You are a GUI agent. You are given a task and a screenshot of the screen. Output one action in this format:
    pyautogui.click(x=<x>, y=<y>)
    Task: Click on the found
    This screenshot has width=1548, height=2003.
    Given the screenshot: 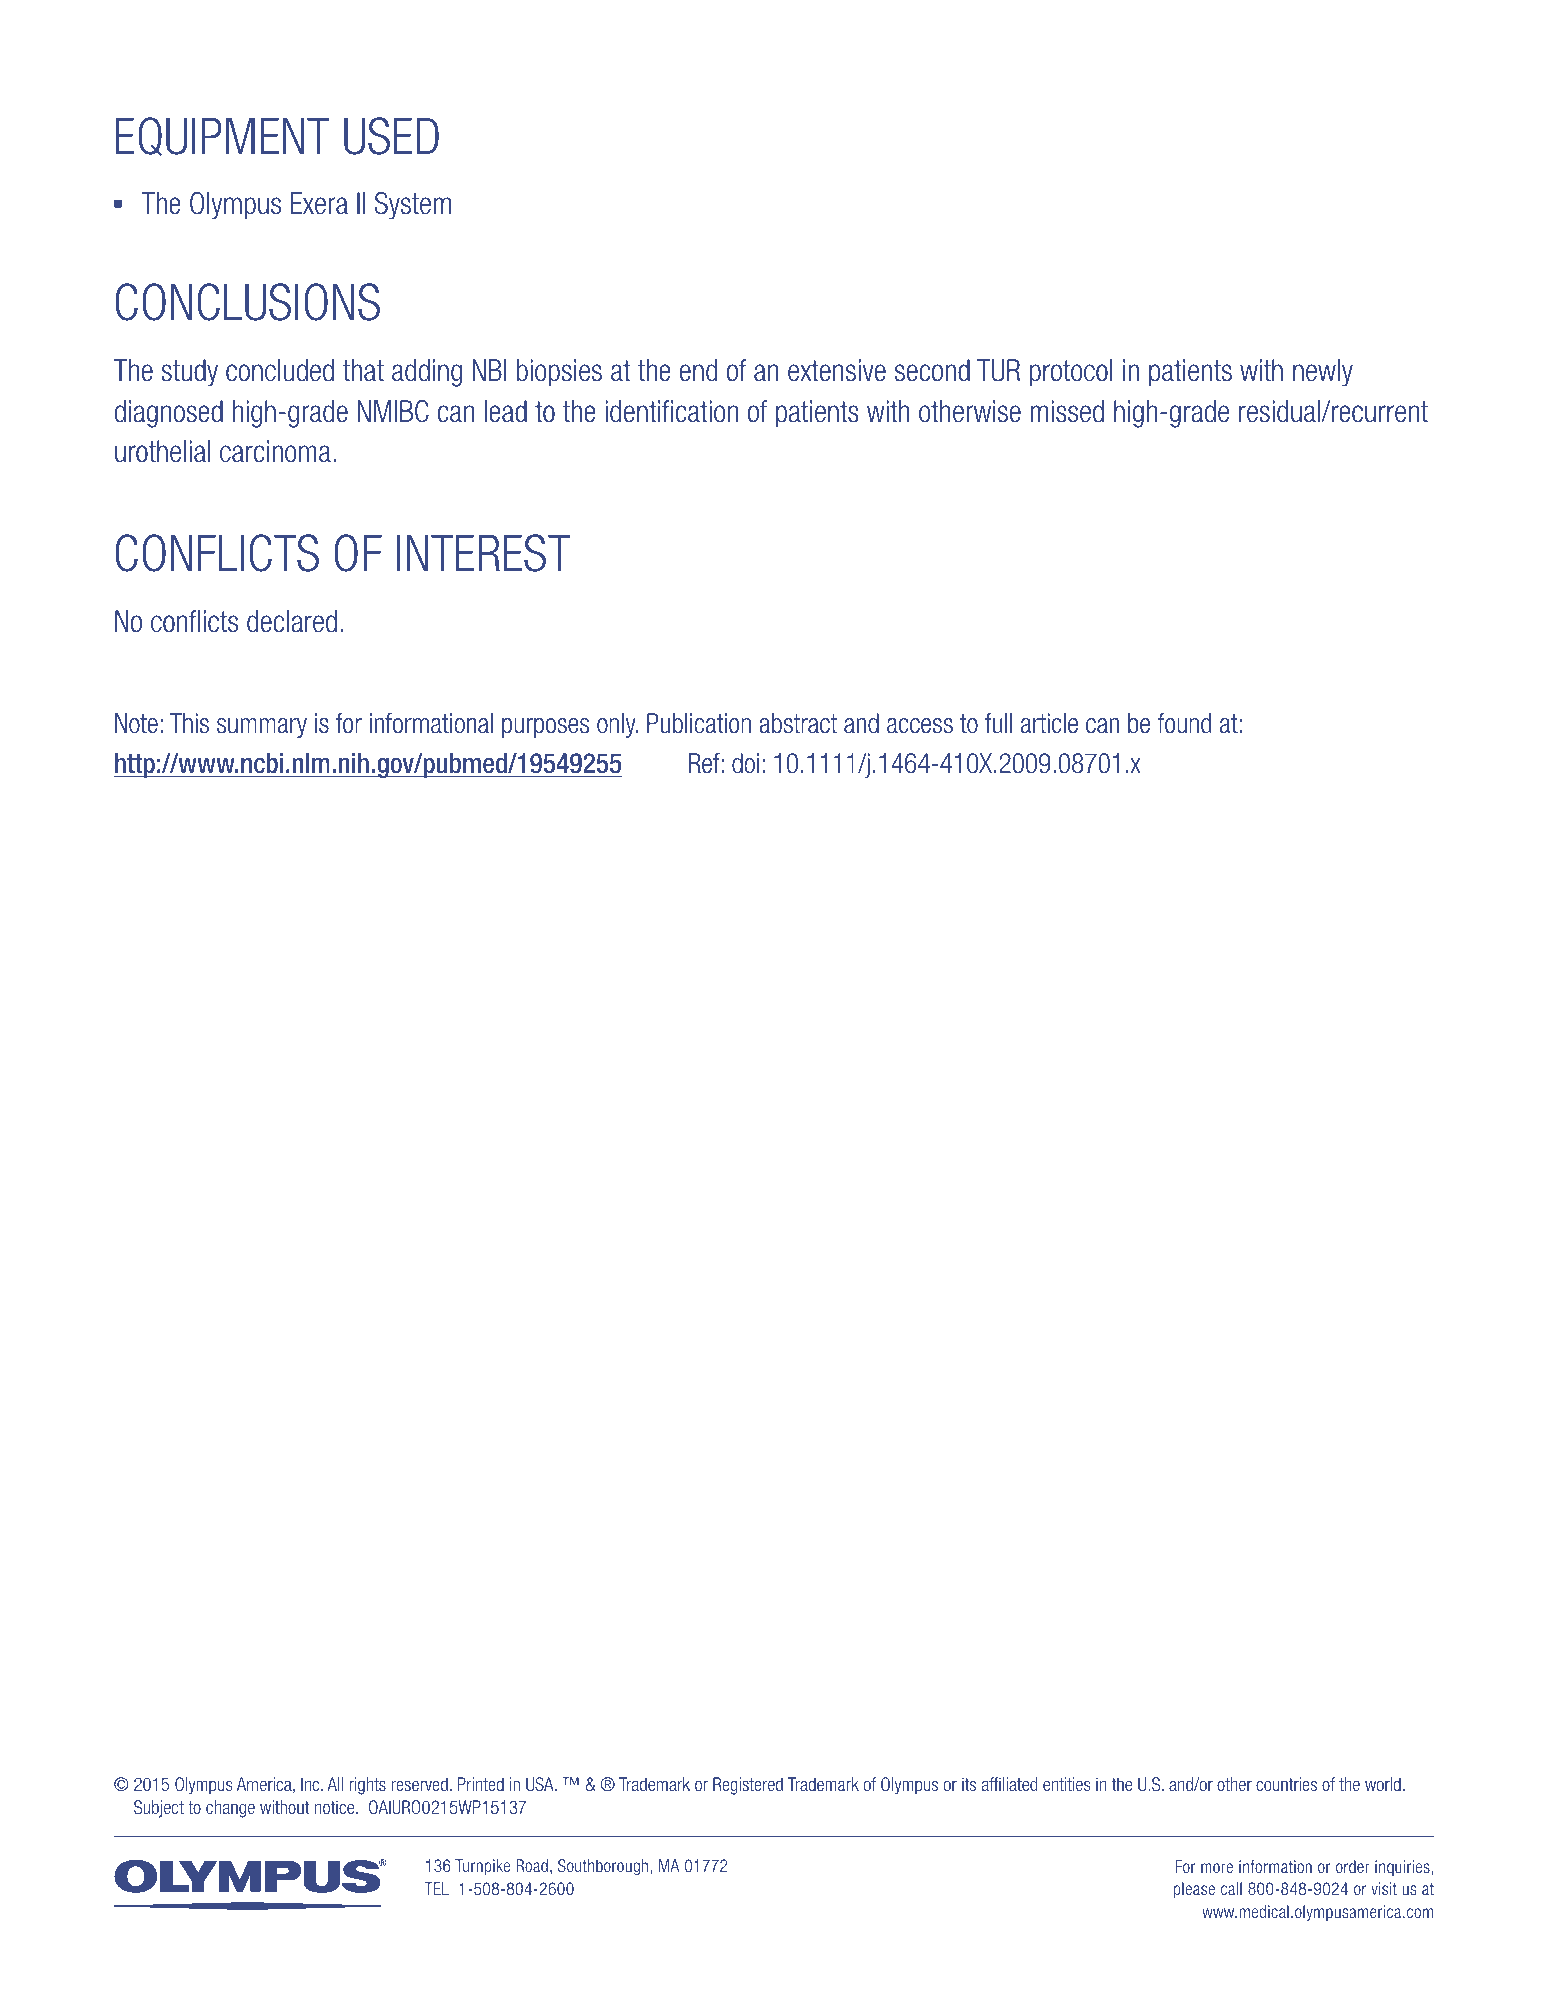 What is the action you would take?
    pyautogui.click(x=1184, y=723)
